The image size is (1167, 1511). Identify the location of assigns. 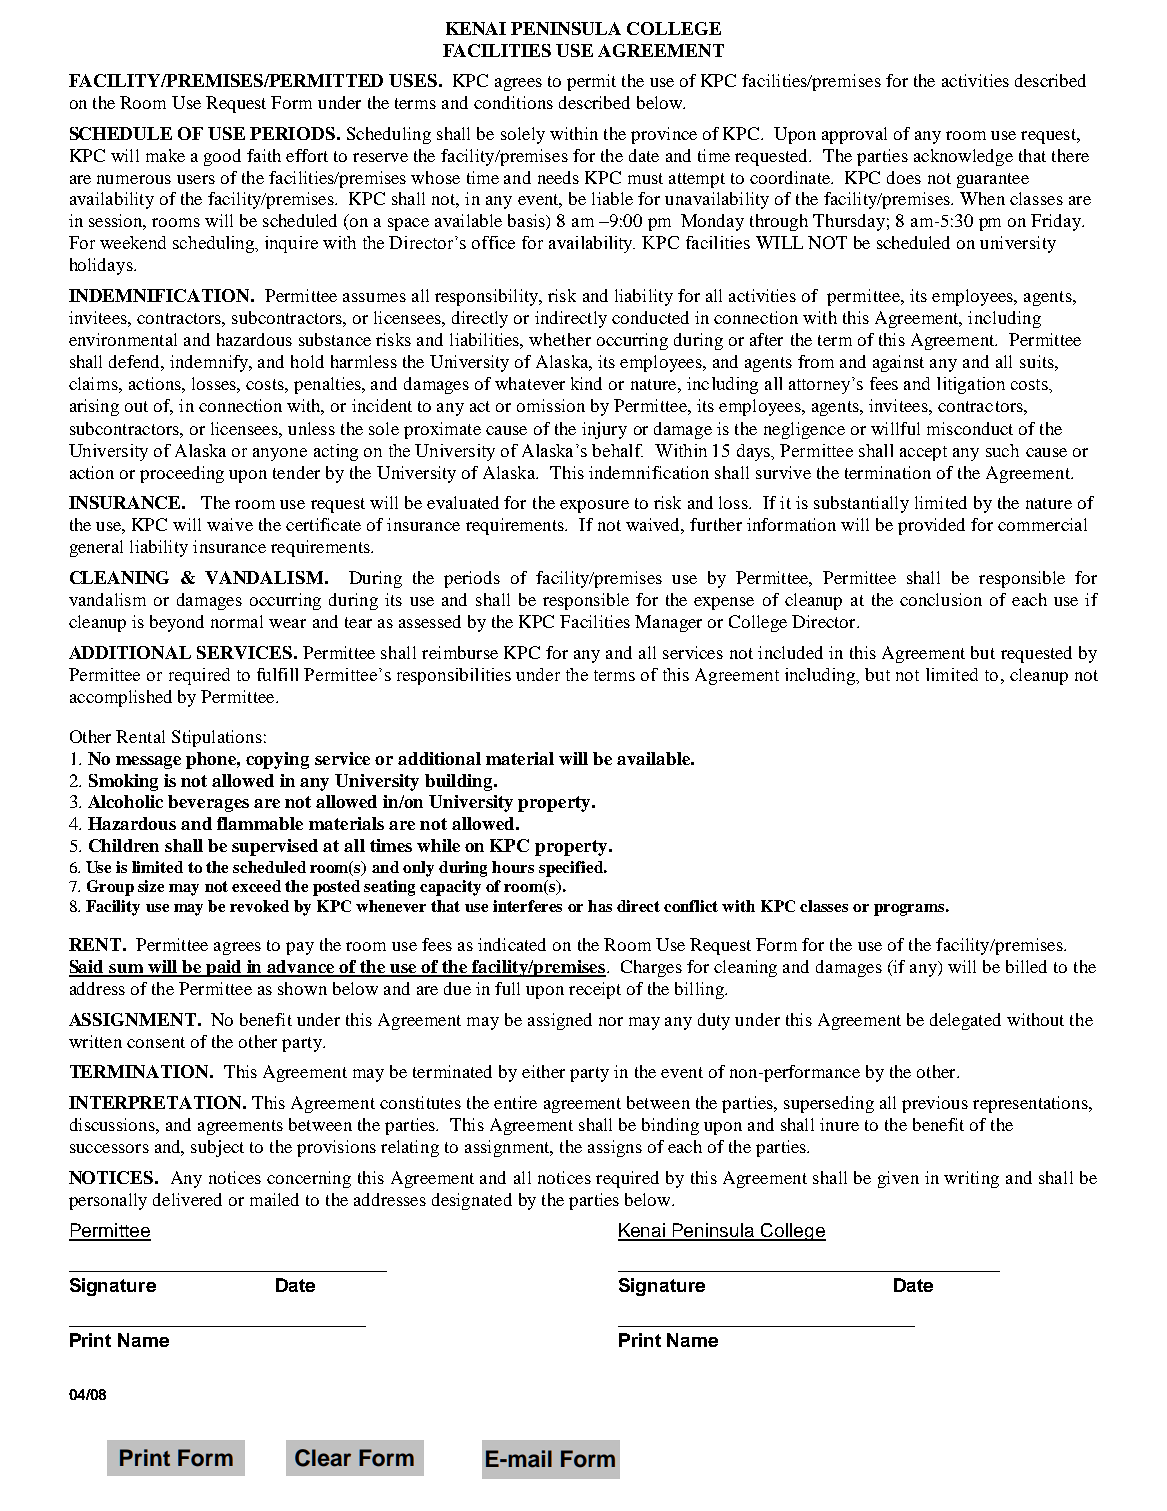
(615, 1148).
